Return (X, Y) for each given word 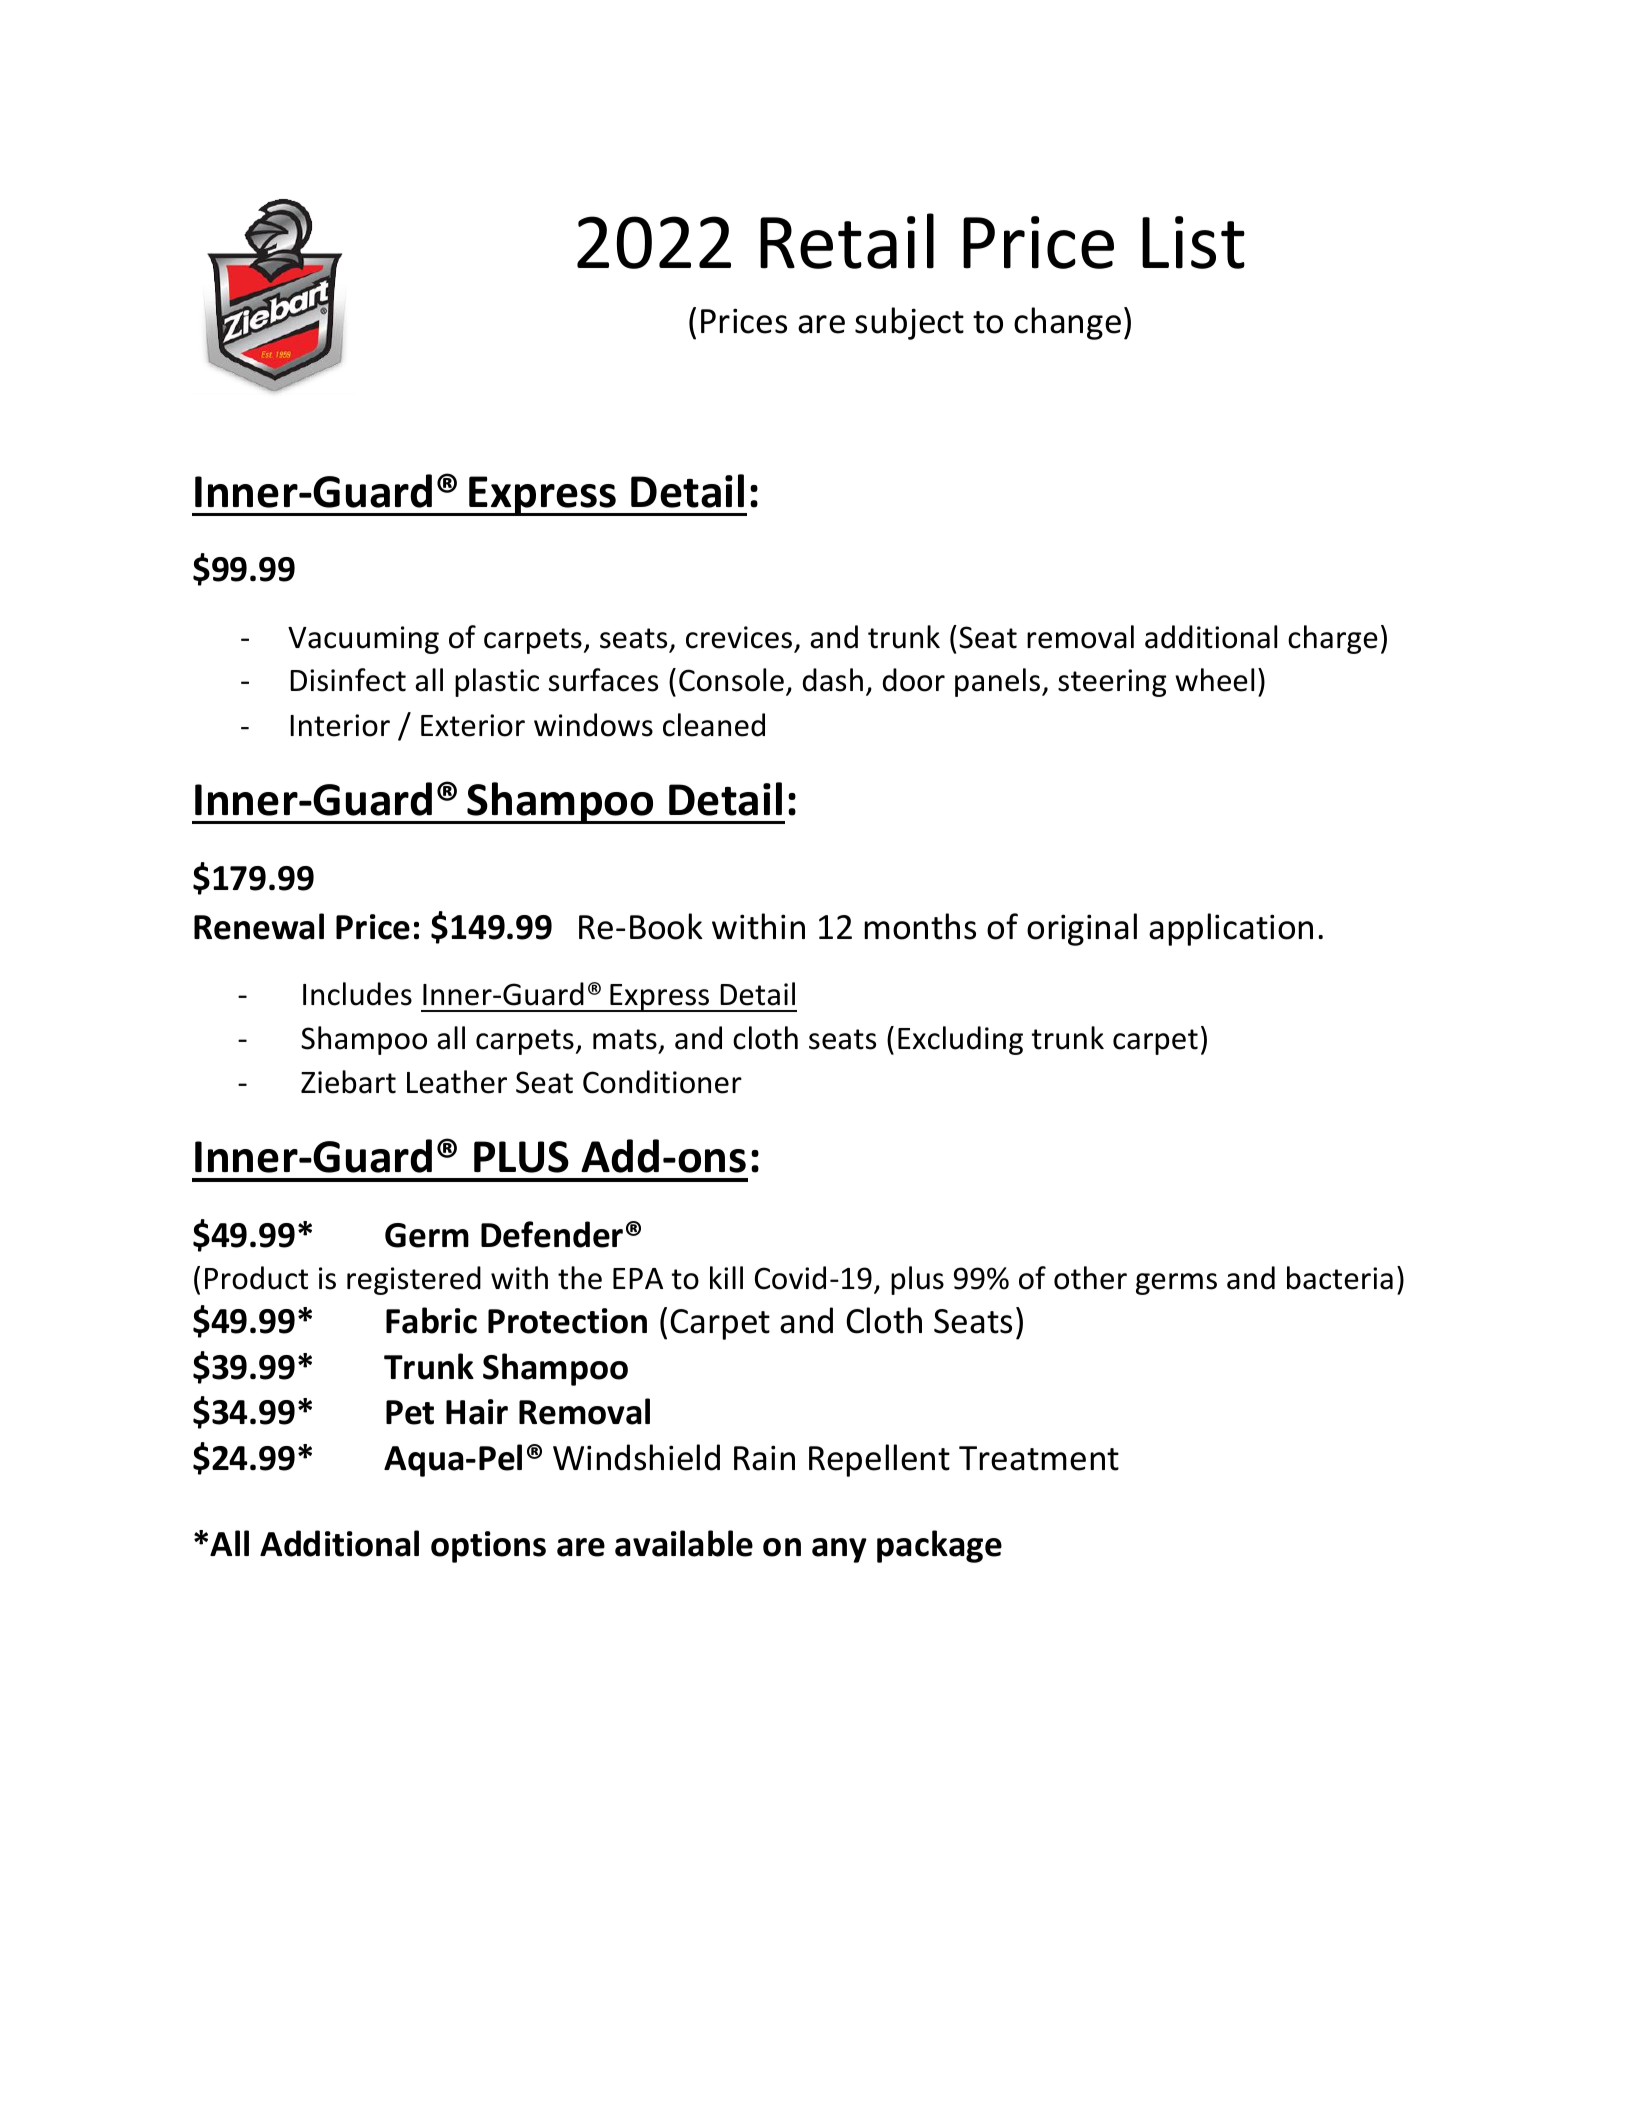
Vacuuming (363, 640)
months (920, 926)
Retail (847, 241)
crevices (739, 637)
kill (726, 1277)
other (1090, 1278)
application (1231, 929)
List (1193, 242)
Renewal (259, 926)
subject (909, 323)
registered (414, 1280)
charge (1333, 639)
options (488, 1547)
